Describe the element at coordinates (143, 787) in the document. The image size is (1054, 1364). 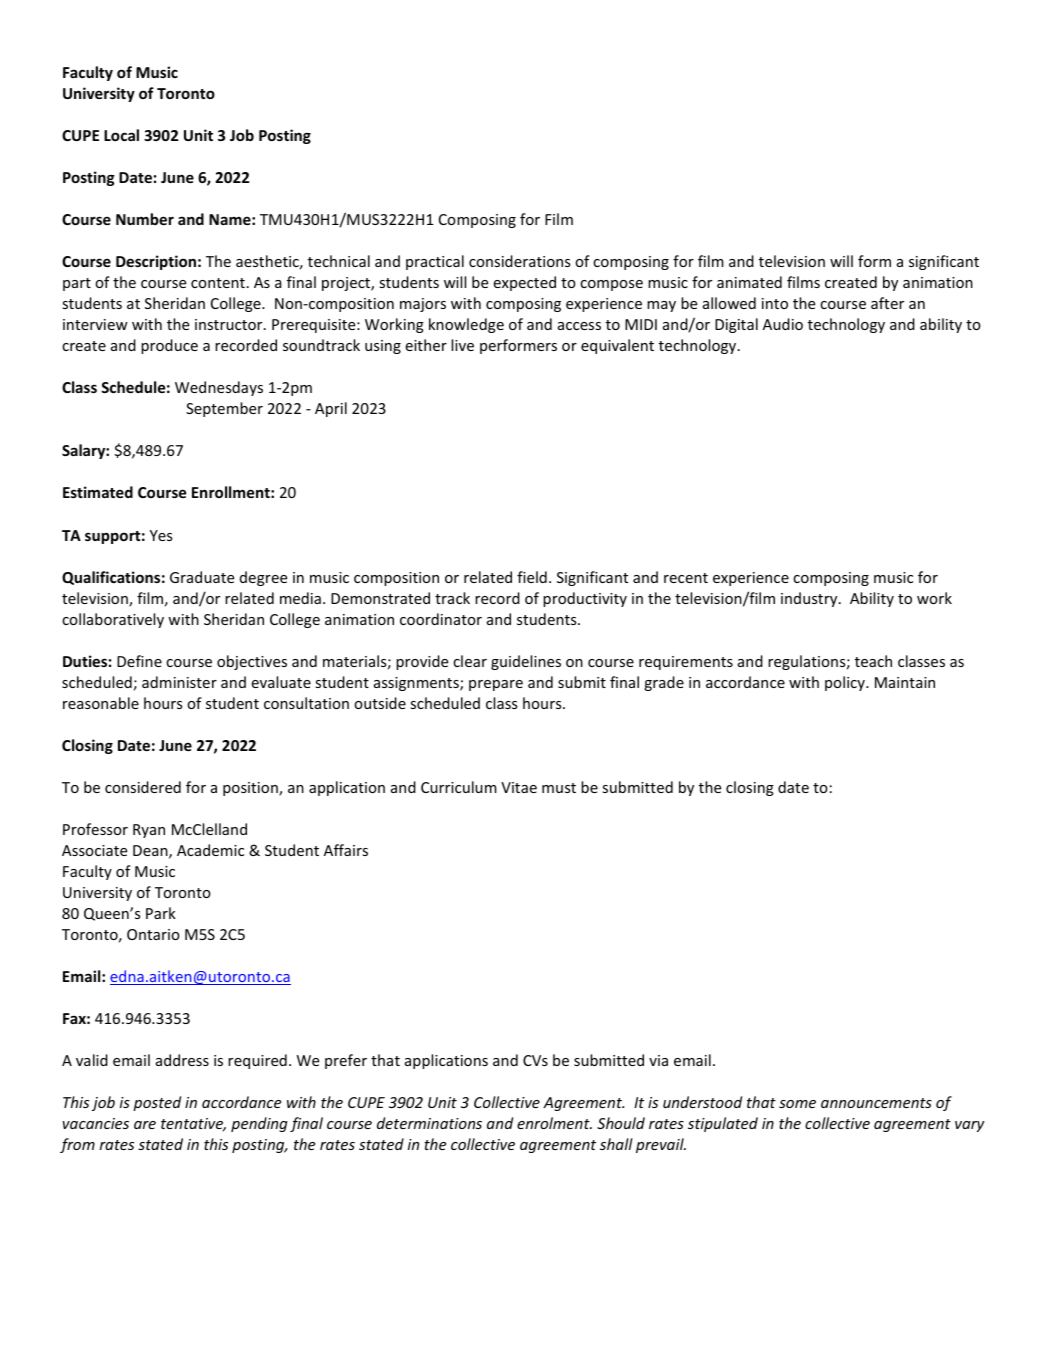
I see `considered` at that location.
